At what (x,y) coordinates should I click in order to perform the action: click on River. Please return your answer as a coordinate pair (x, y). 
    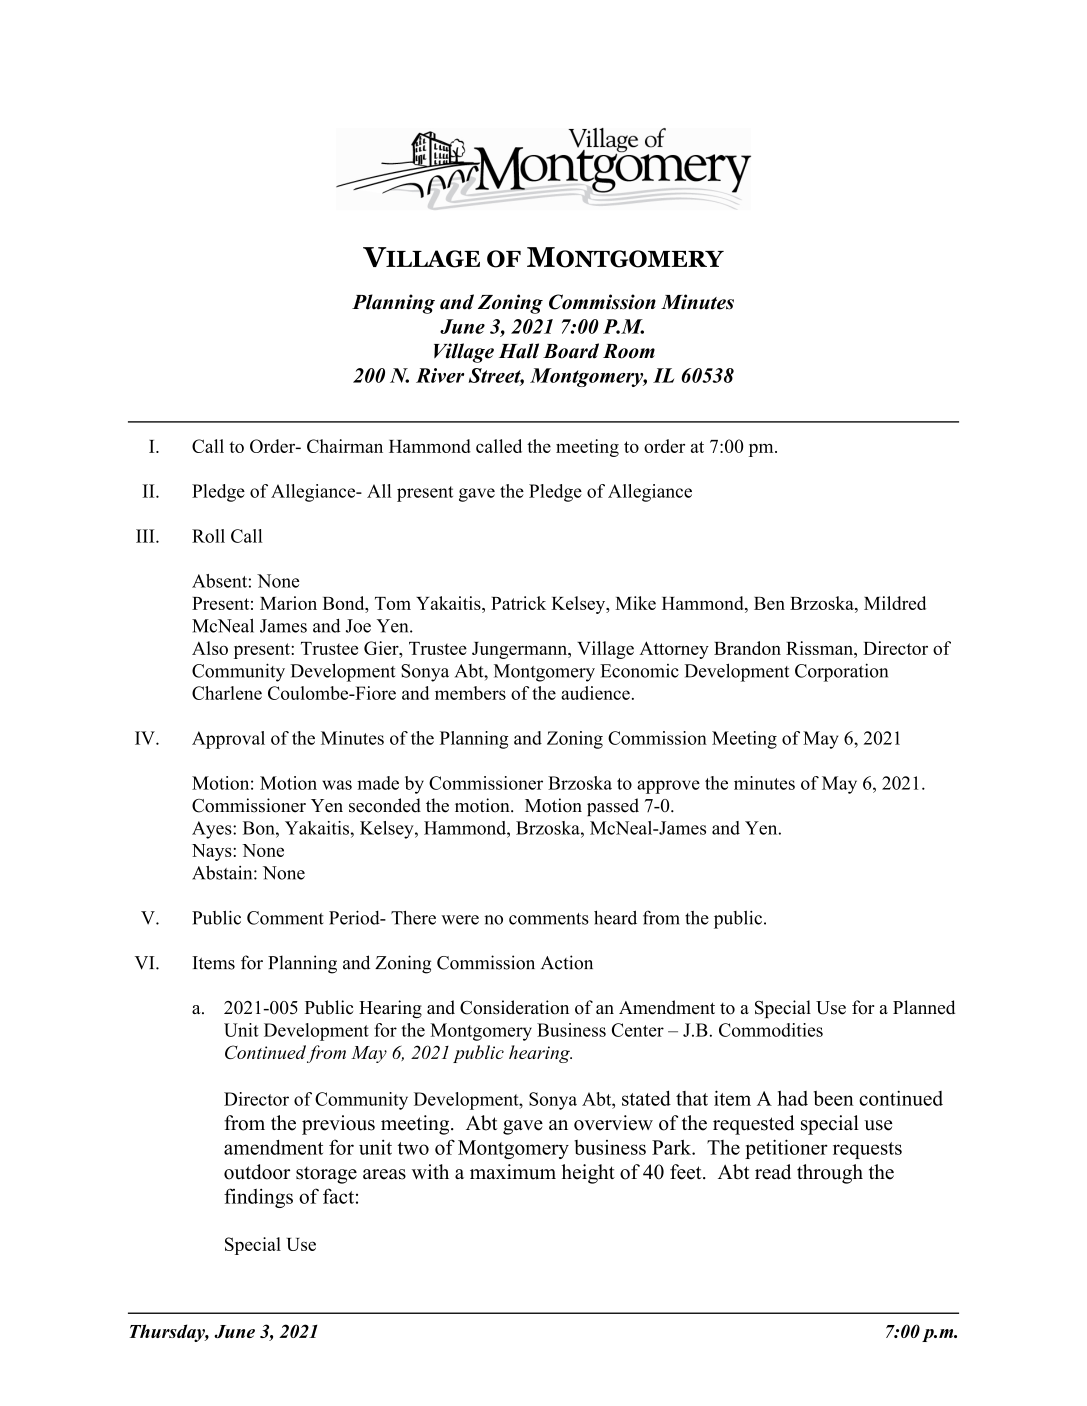
    Looking at the image, I should click on (440, 375).
